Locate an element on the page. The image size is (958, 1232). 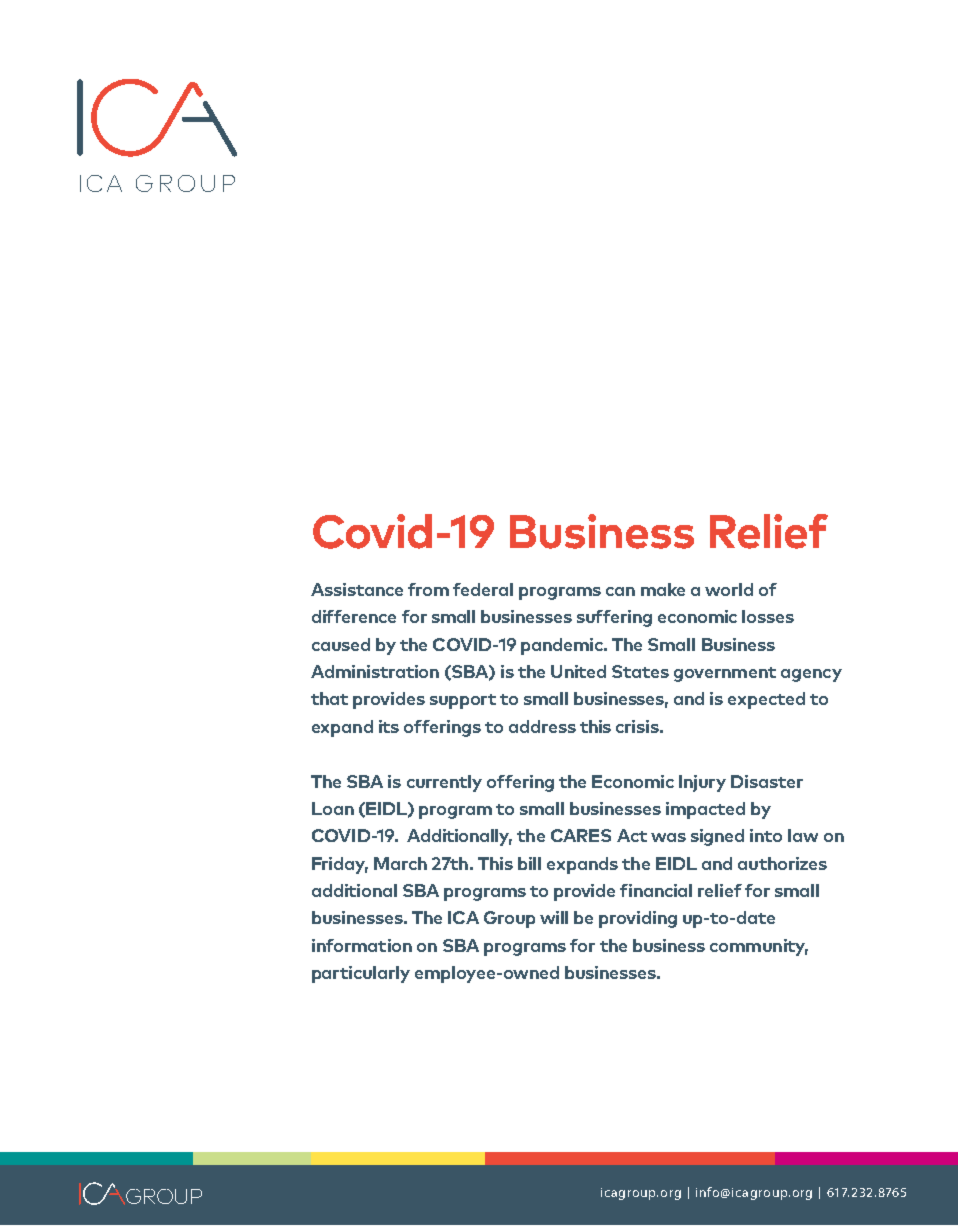
expected is located at coordinates (766, 700).
